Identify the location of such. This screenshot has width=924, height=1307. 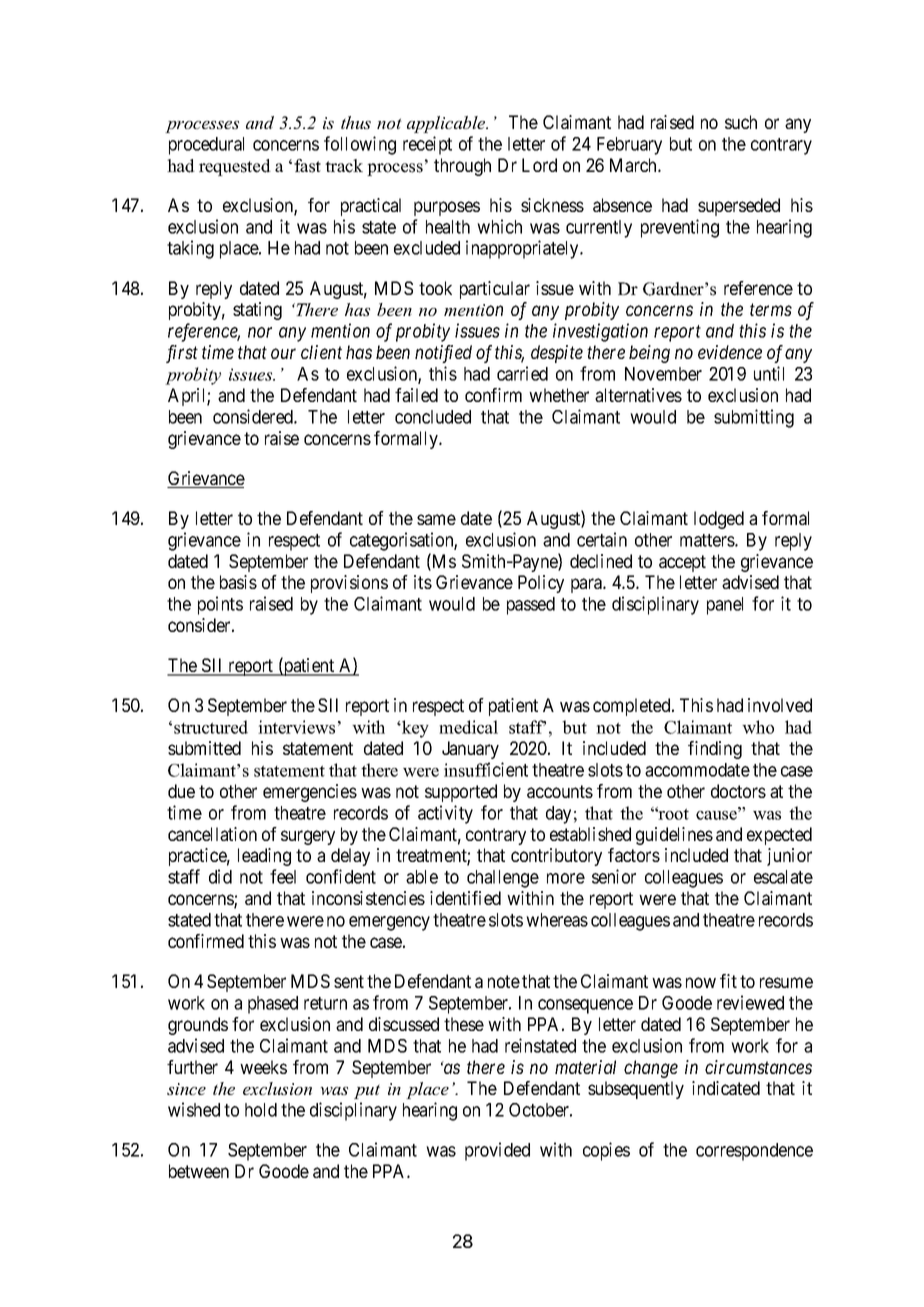
(741, 122).
